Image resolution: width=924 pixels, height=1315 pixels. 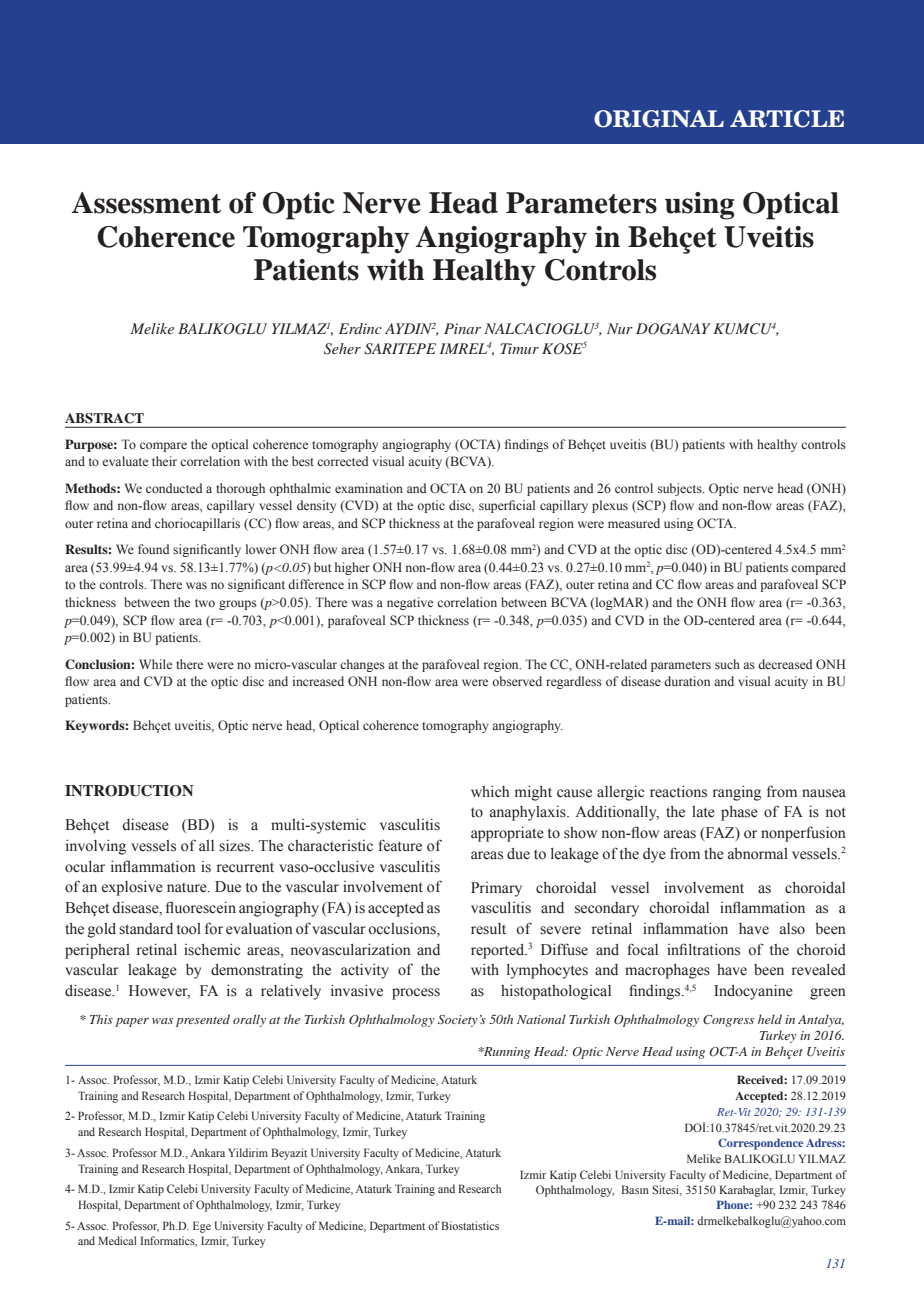 I want to click on also, so click(x=792, y=929).
